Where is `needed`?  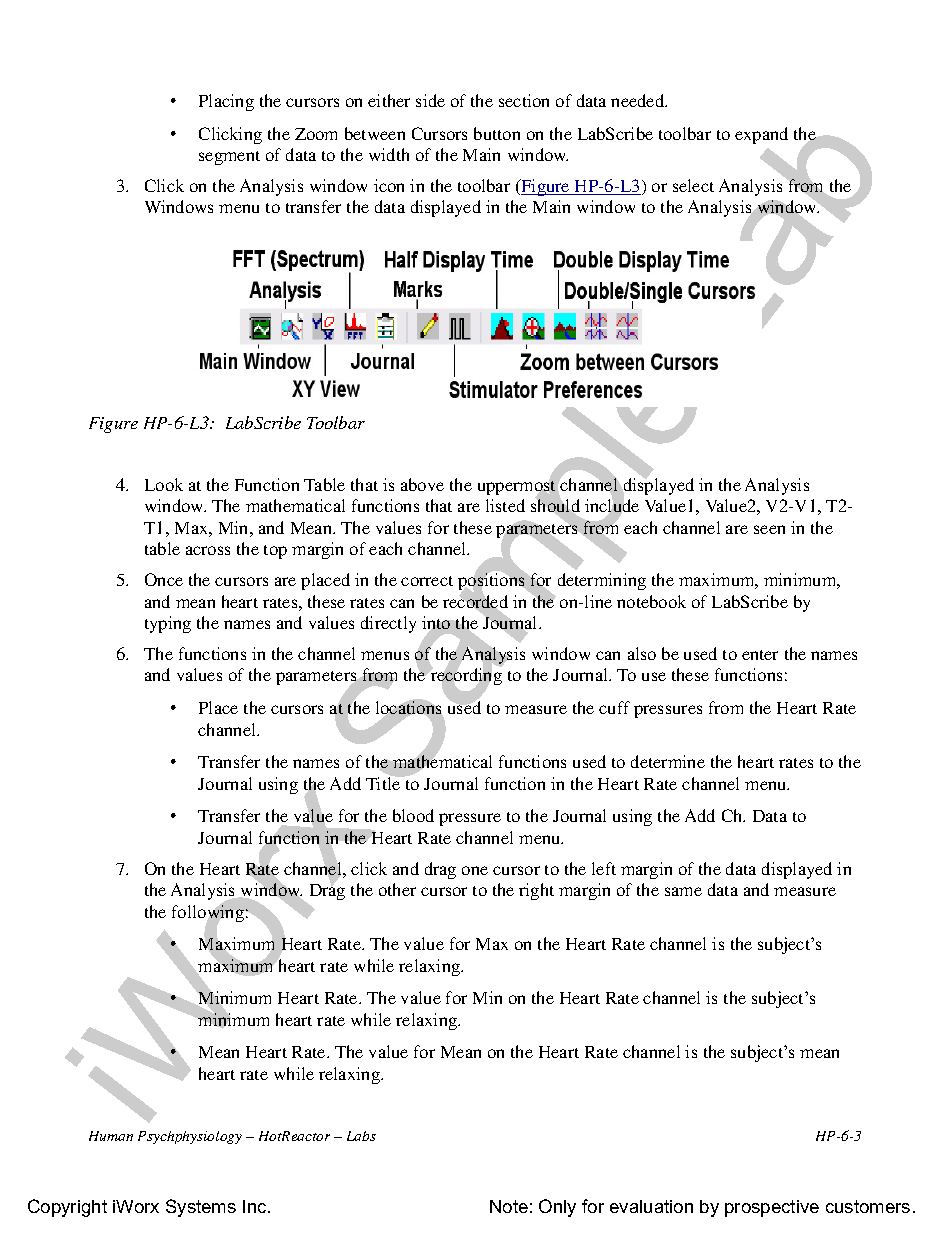 needed is located at coordinates (639, 100).
